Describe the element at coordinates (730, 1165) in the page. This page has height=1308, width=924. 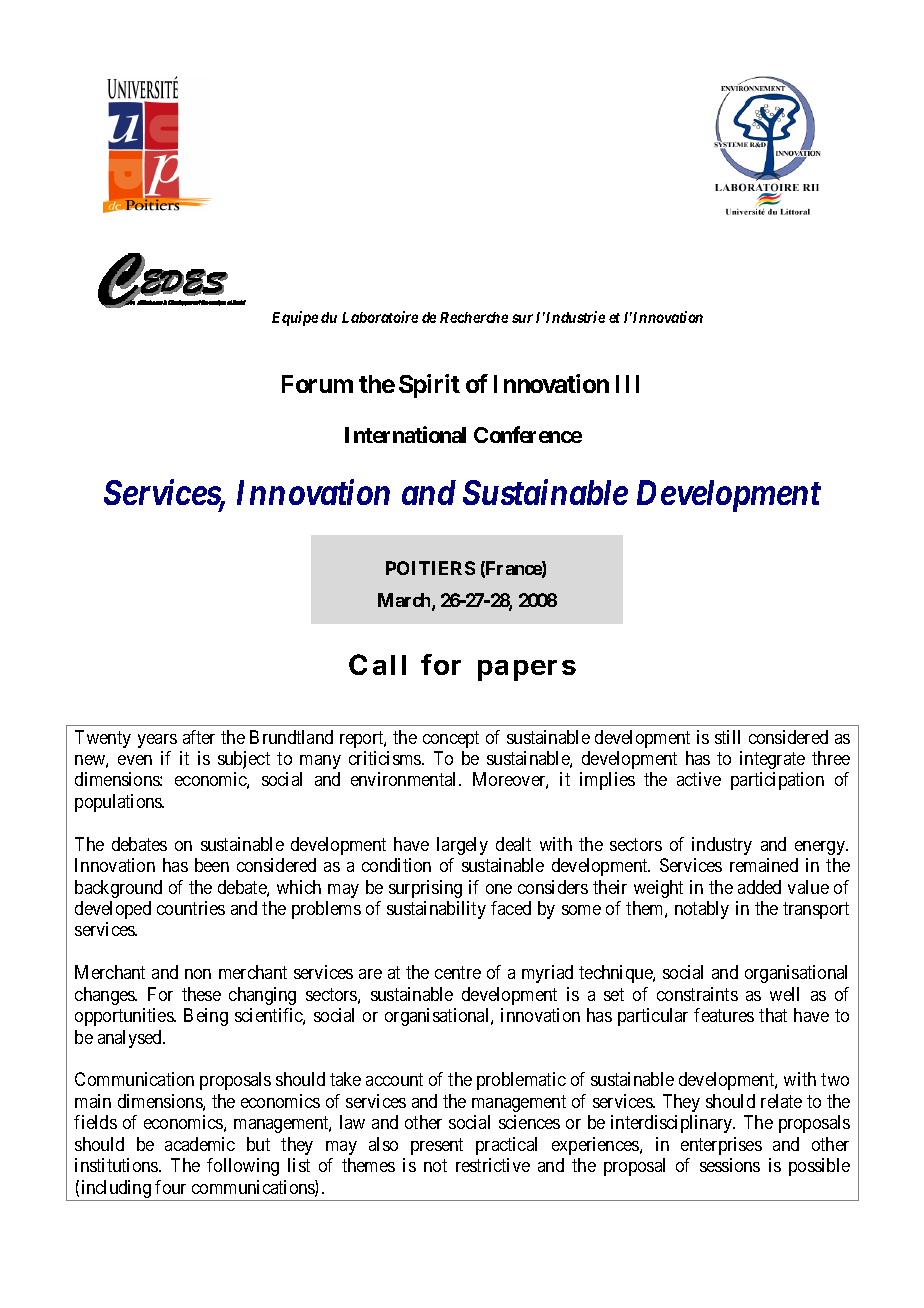
I see `sessions` at that location.
